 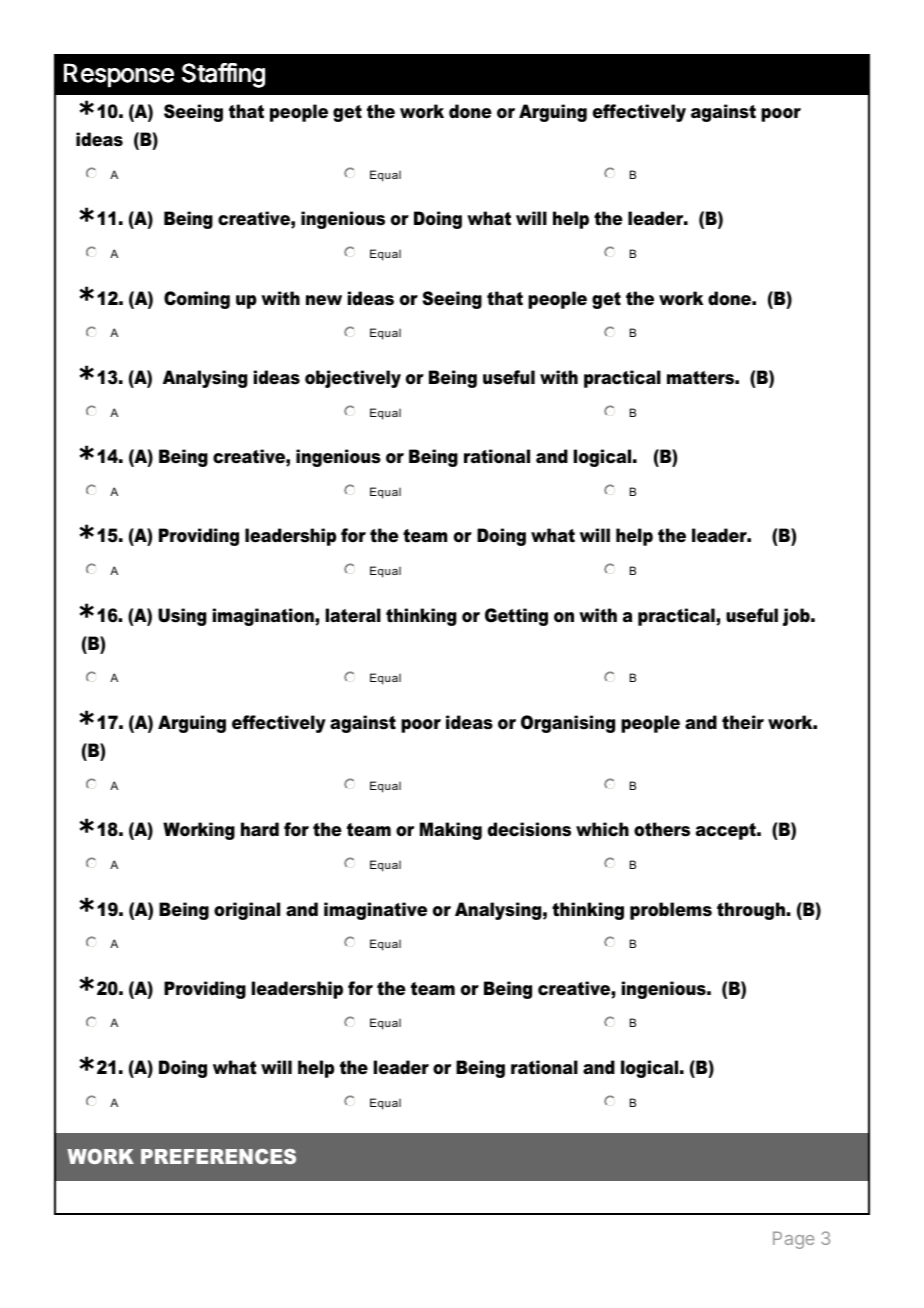 I want to click on imaginative, so click(x=375, y=911).
